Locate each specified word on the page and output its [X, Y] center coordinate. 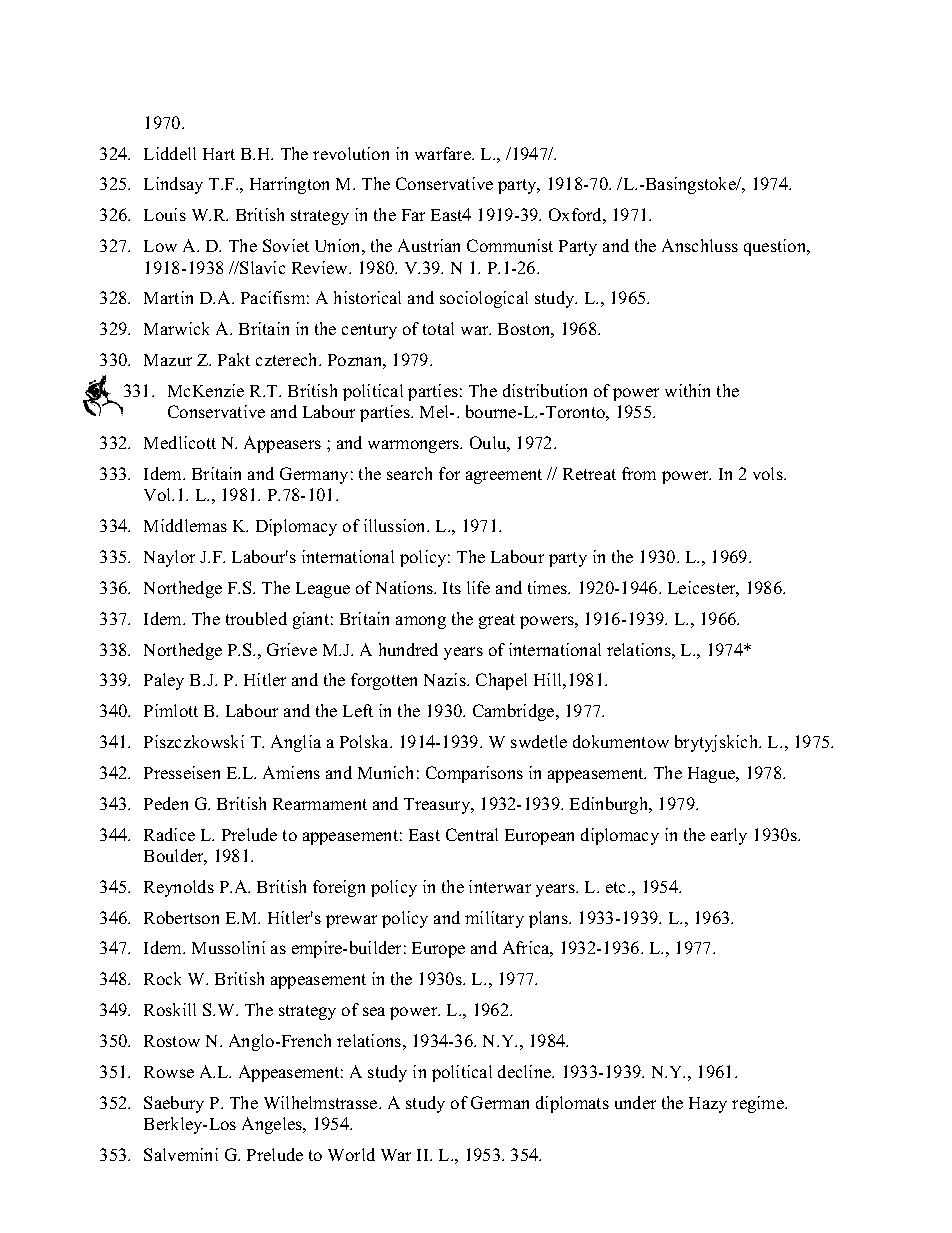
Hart [219, 154]
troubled [256, 618]
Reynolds [179, 888]
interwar [500, 886]
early [729, 836]
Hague [713, 775]
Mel [436, 411]
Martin [168, 297]
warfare [444, 153]
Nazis [446, 679]
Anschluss [700, 245]
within [687, 390]
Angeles [273, 1125]
